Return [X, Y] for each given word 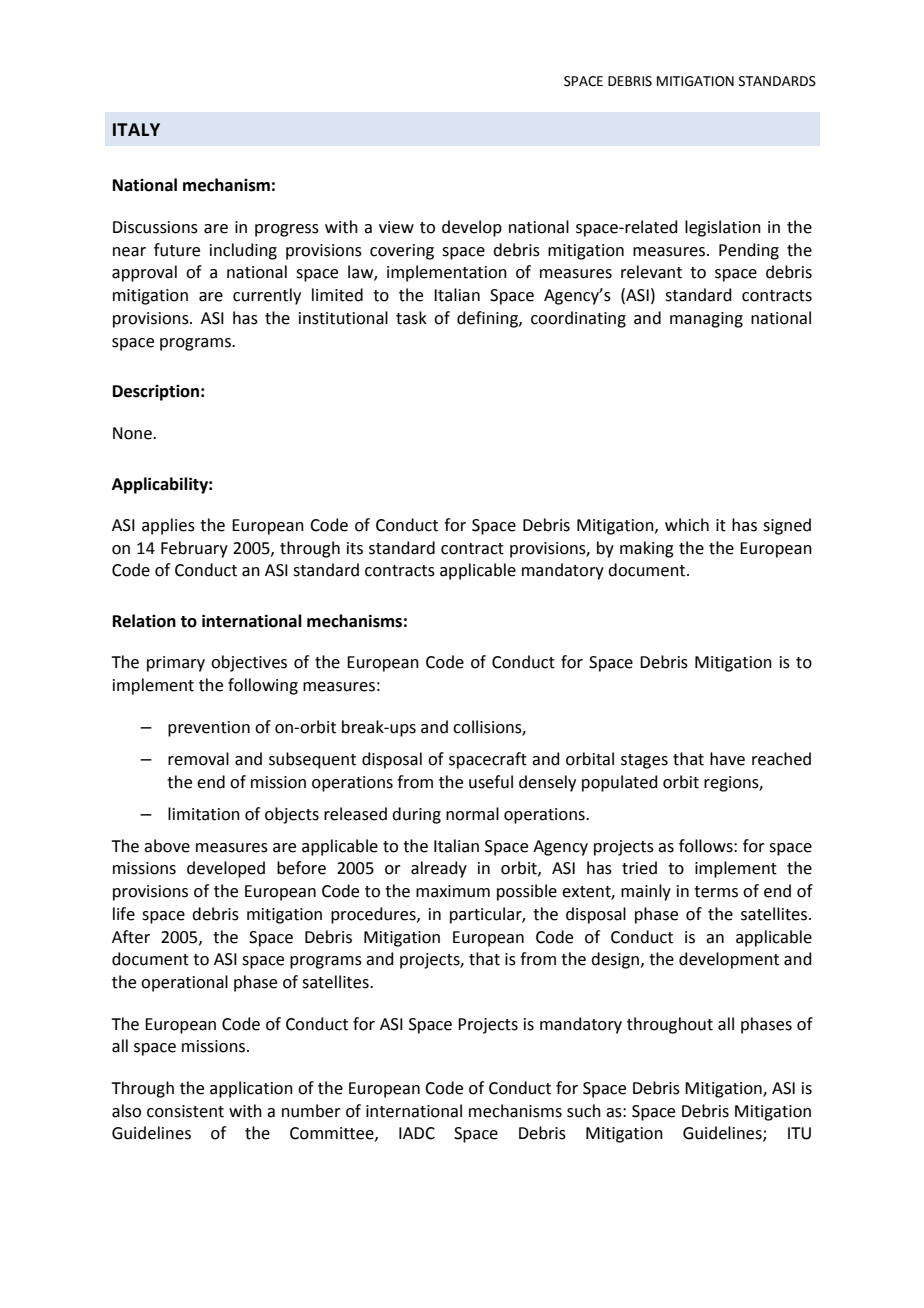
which [687, 525]
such [584, 1111]
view [396, 227]
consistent [185, 1111]
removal [198, 759]
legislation [723, 228]
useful [491, 782]
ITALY [136, 129]
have [727, 759]
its [355, 548]
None [133, 433]
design [616, 960]
